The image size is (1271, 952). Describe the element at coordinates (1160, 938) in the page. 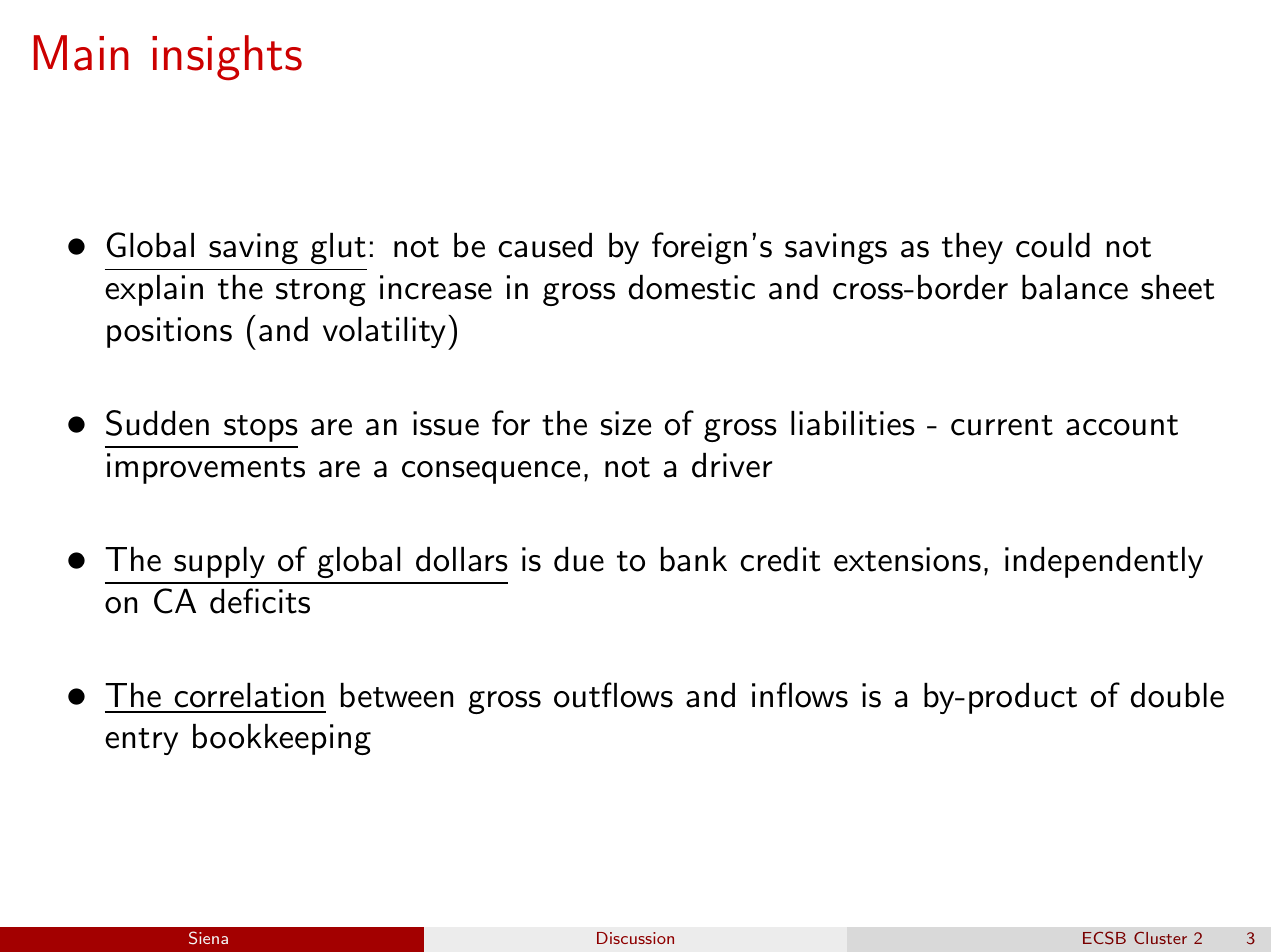

I see `Cluster` at that location.
